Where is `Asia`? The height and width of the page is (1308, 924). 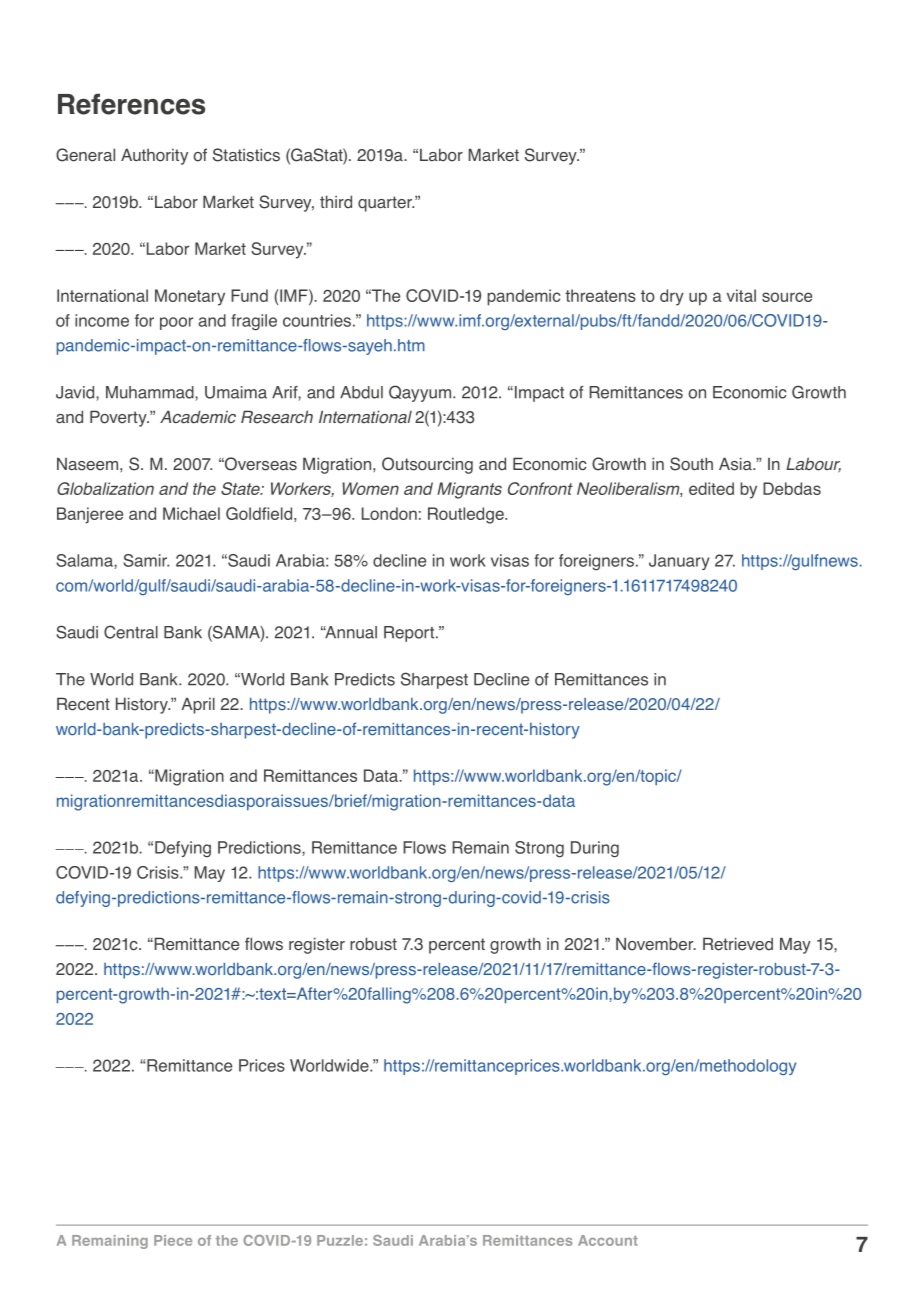 Asia is located at coordinates (736, 464).
